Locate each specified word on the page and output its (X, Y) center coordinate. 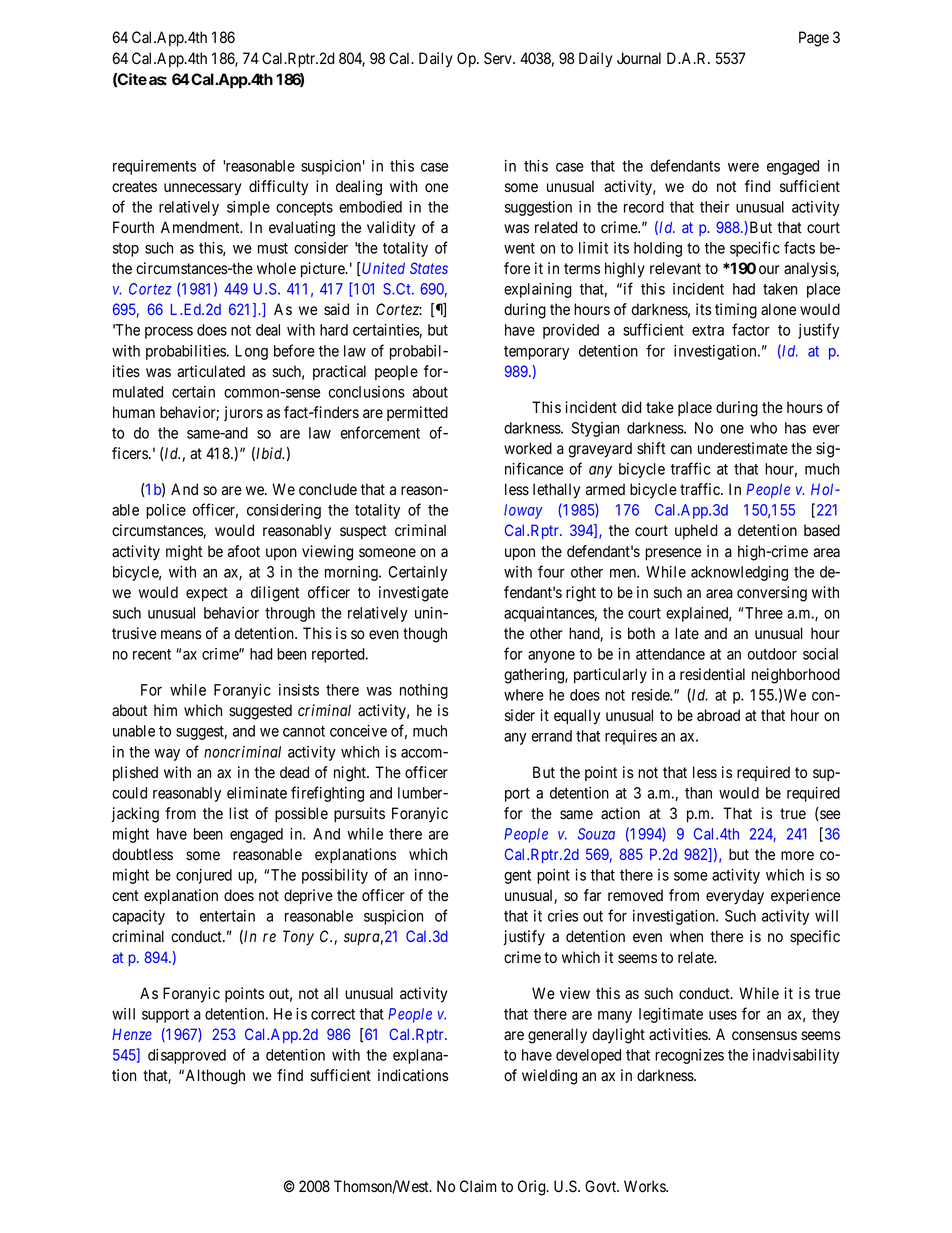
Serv (499, 58)
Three (764, 613)
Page (814, 39)
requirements (154, 167)
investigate (413, 594)
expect (207, 594)
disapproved (187, 1056)
